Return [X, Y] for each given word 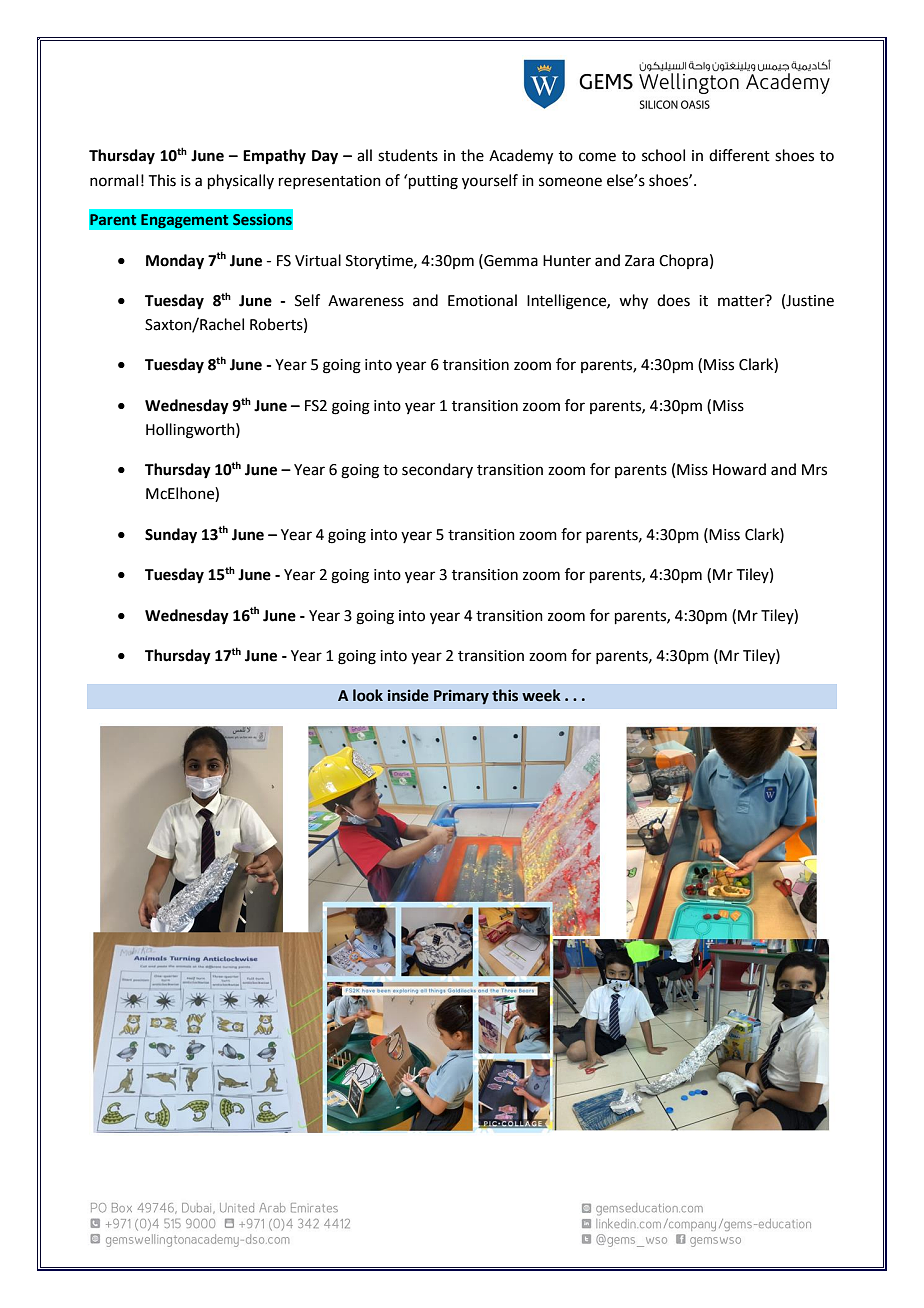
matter [742, 300]
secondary [437, 470]
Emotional [482, 300]
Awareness [366, 301]
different [739, 155]
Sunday [171, 536]
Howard [739, 469]
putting [433, 182]
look [368, 695]
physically [241, 182]
